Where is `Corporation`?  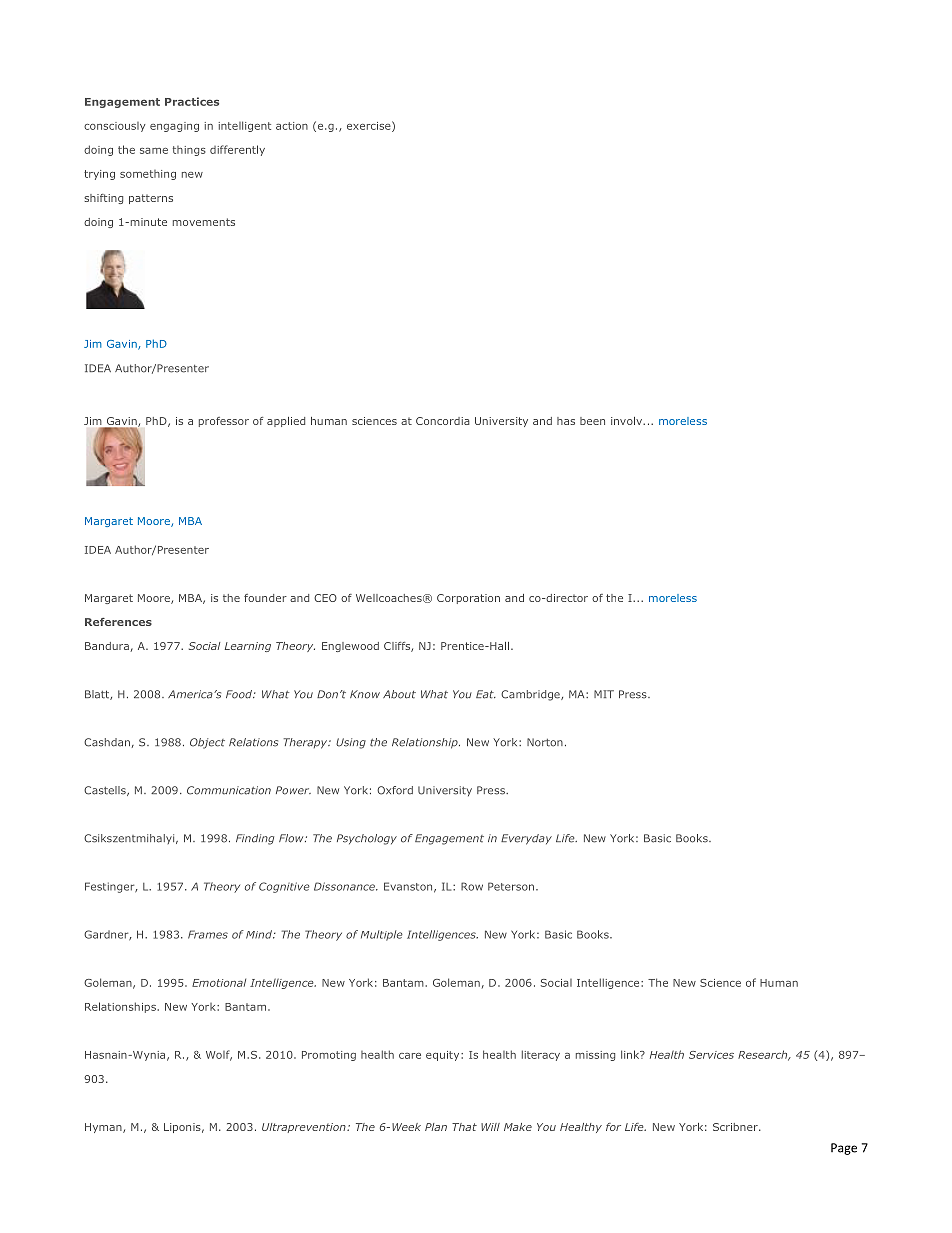 Corporation is located at coordinates (468, 599).
